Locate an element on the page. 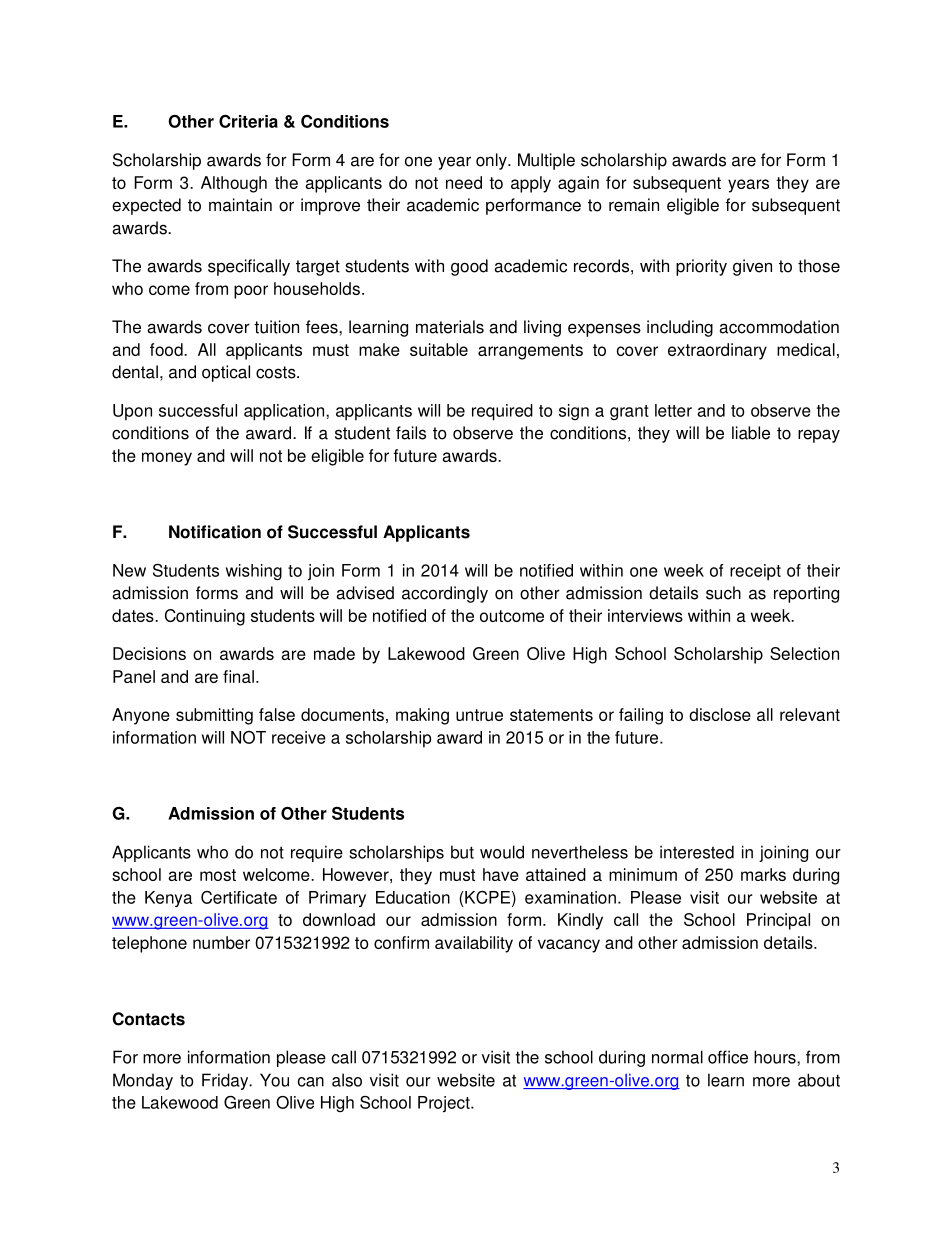 The height and width of the document is (1233, 952). submitting is located at coordinates (214, 716).
